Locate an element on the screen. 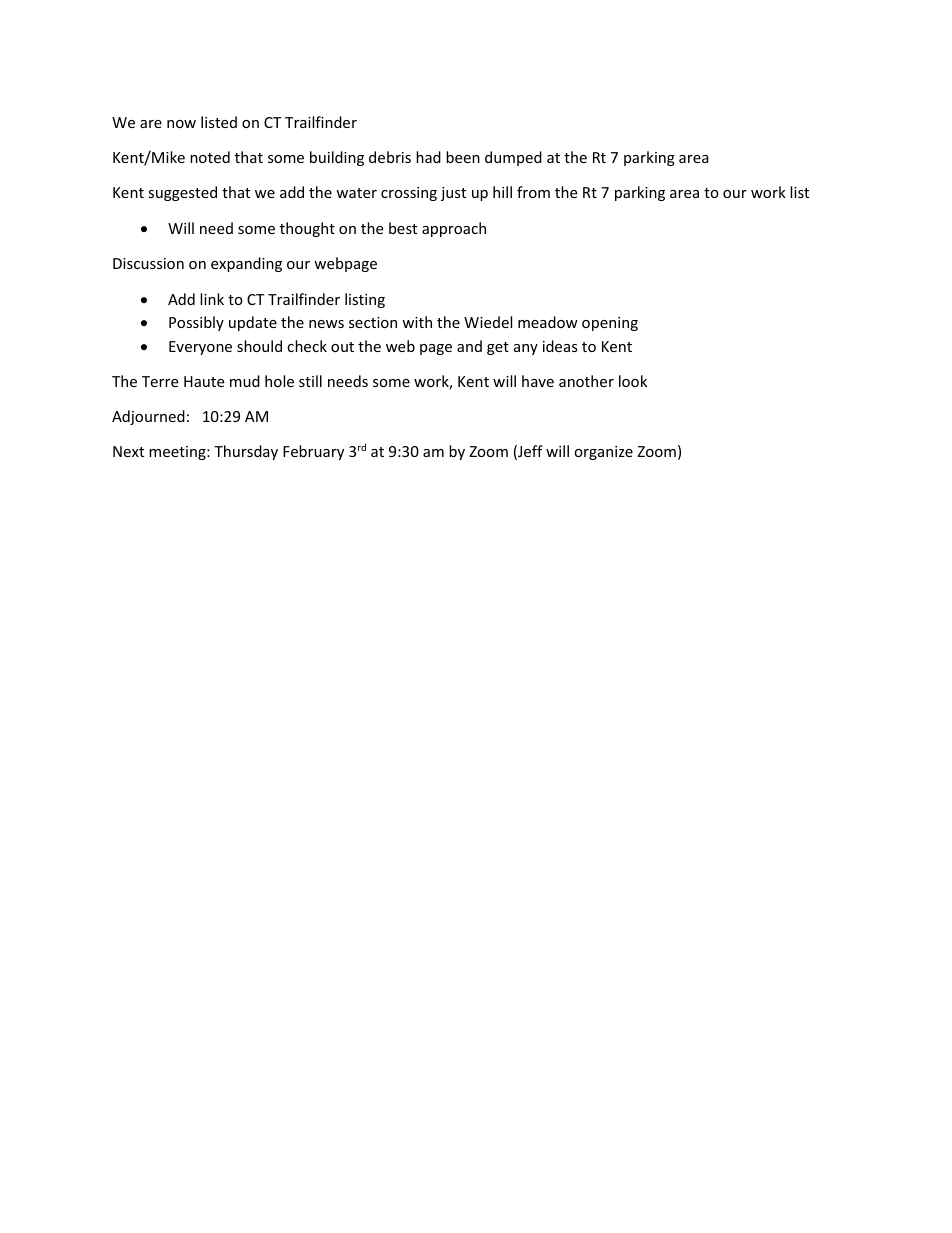  link is located at coordinates (212, 299).
